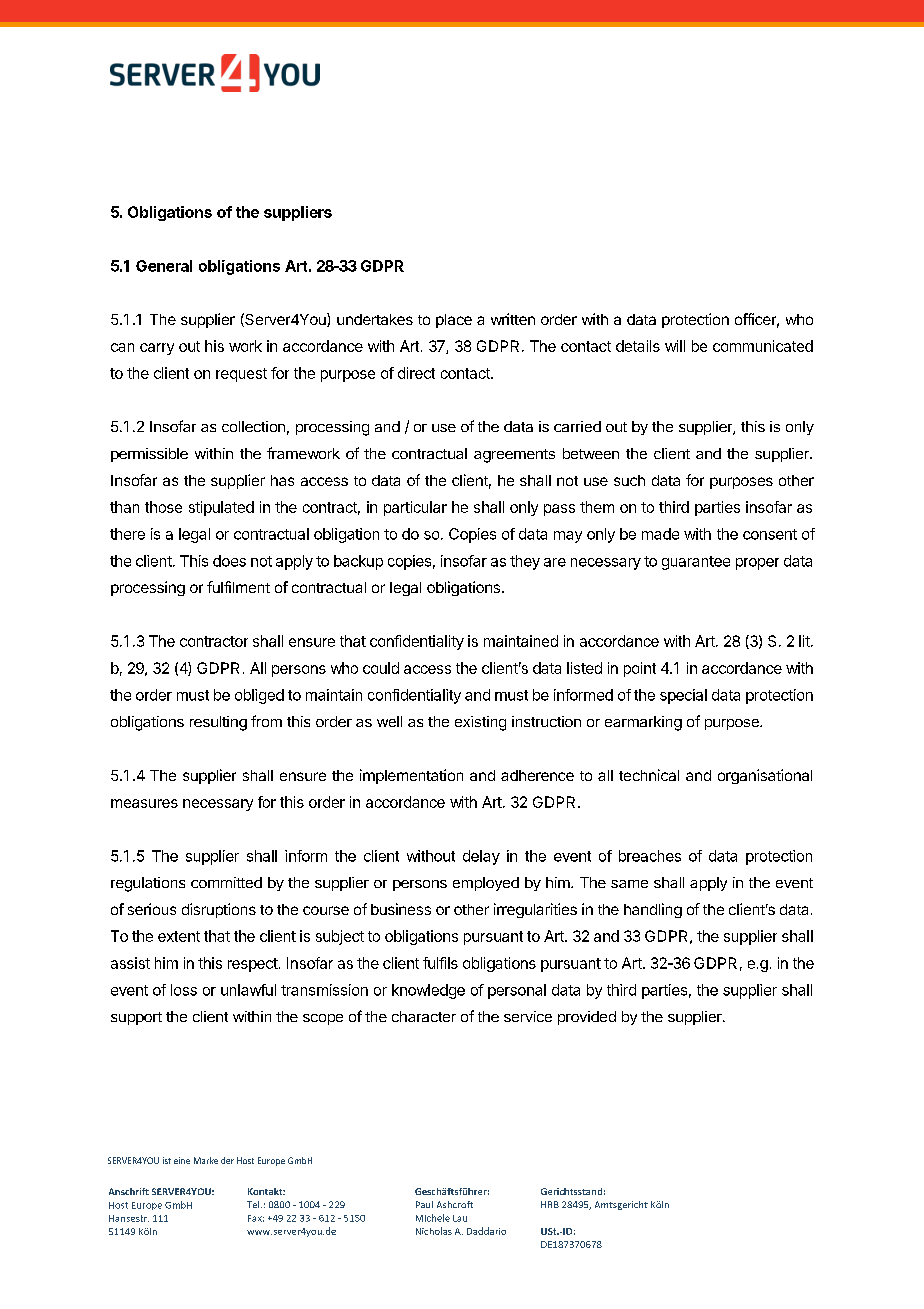  What do you see at coordinates (454, 321) in the page?
I see `place` at bounding box center [454, 321].
